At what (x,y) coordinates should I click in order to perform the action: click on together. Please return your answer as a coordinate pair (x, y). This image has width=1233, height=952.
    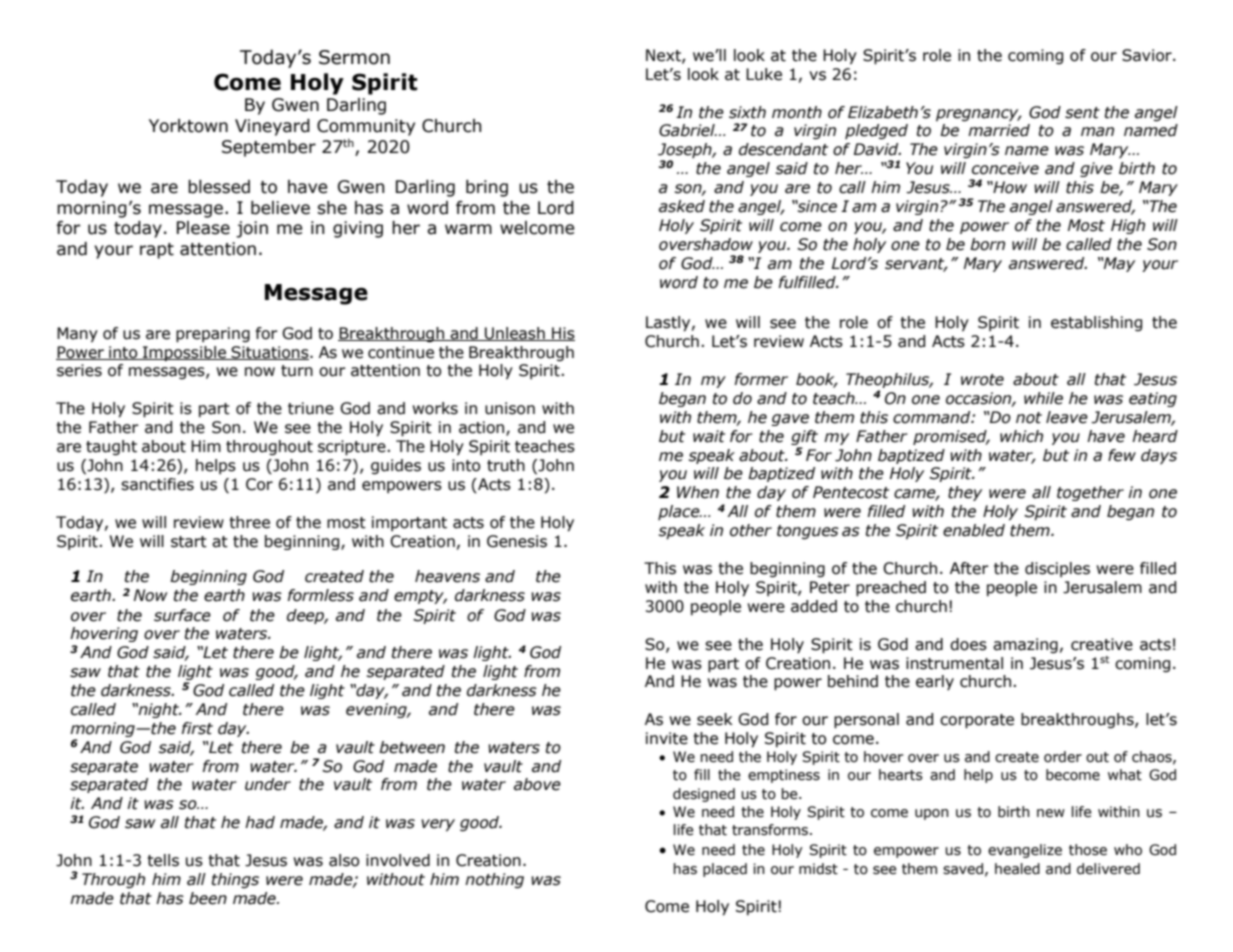
    Looking at the image, I should click on (1090, 493).
